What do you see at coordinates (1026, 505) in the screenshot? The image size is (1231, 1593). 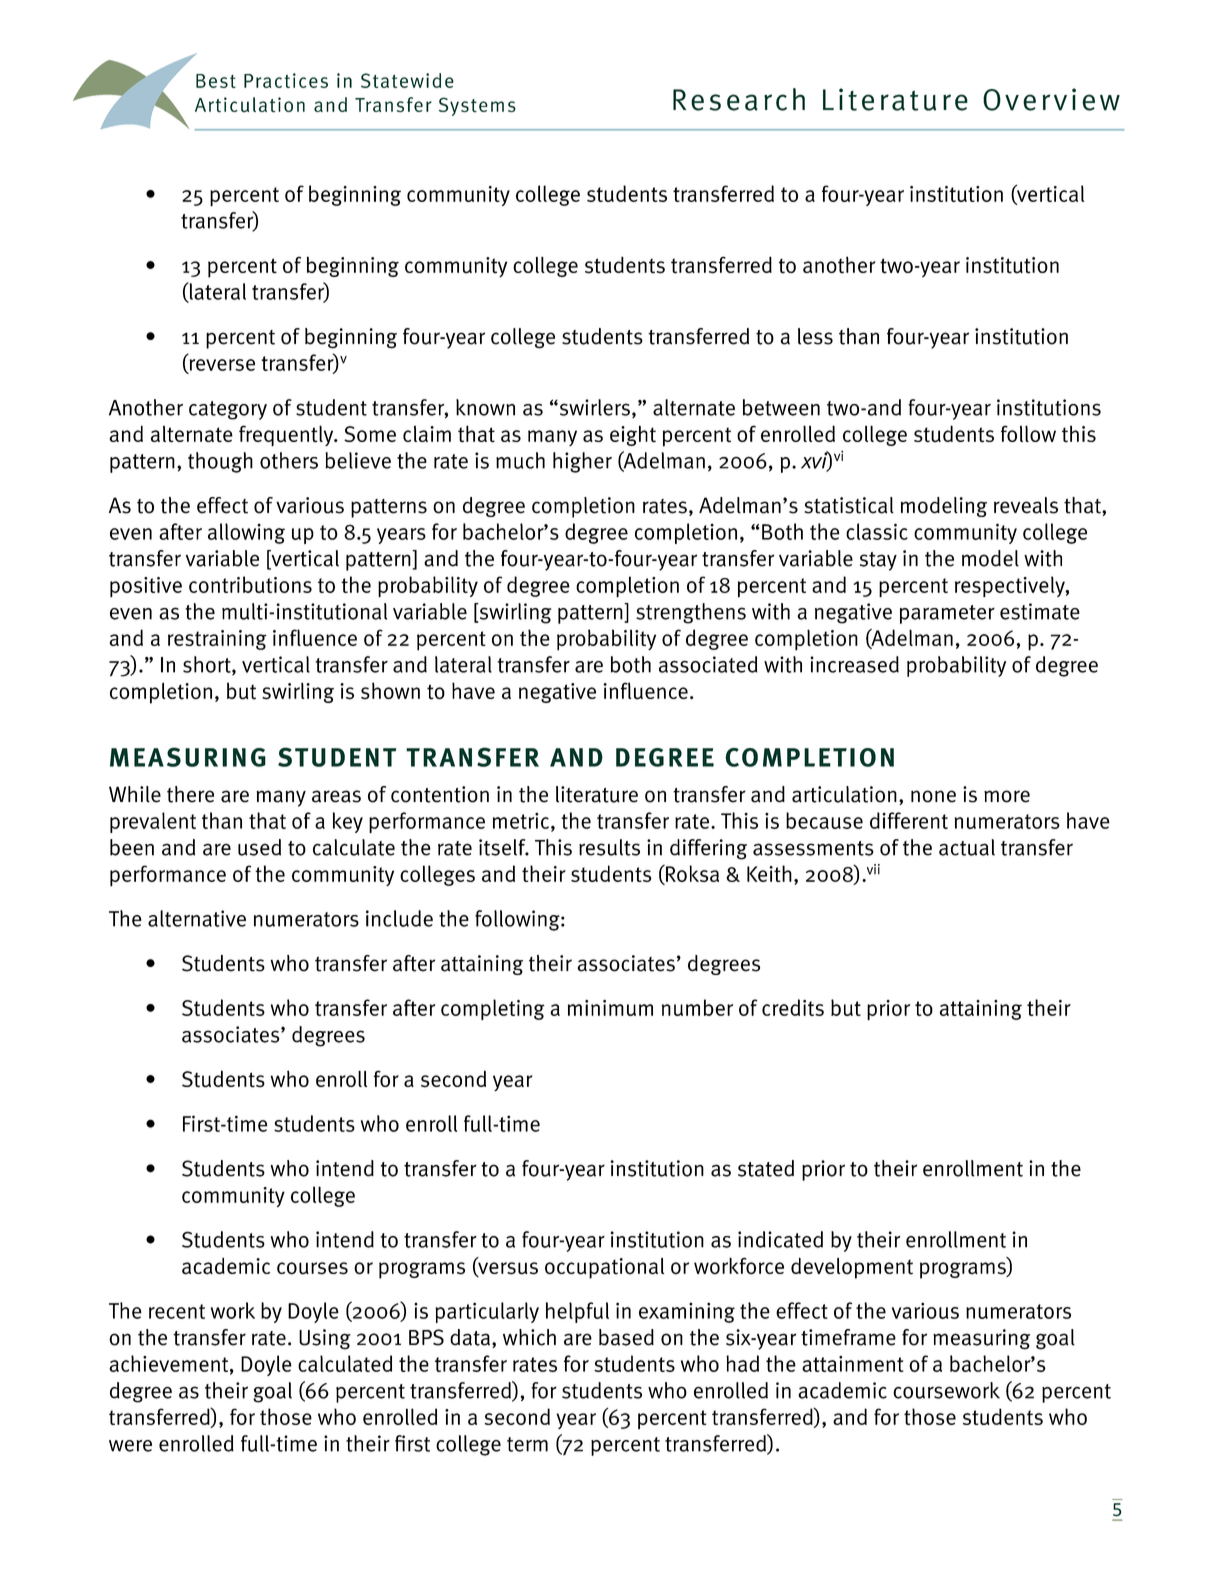 I see `reveals` at bounding box center [1026, 505].
